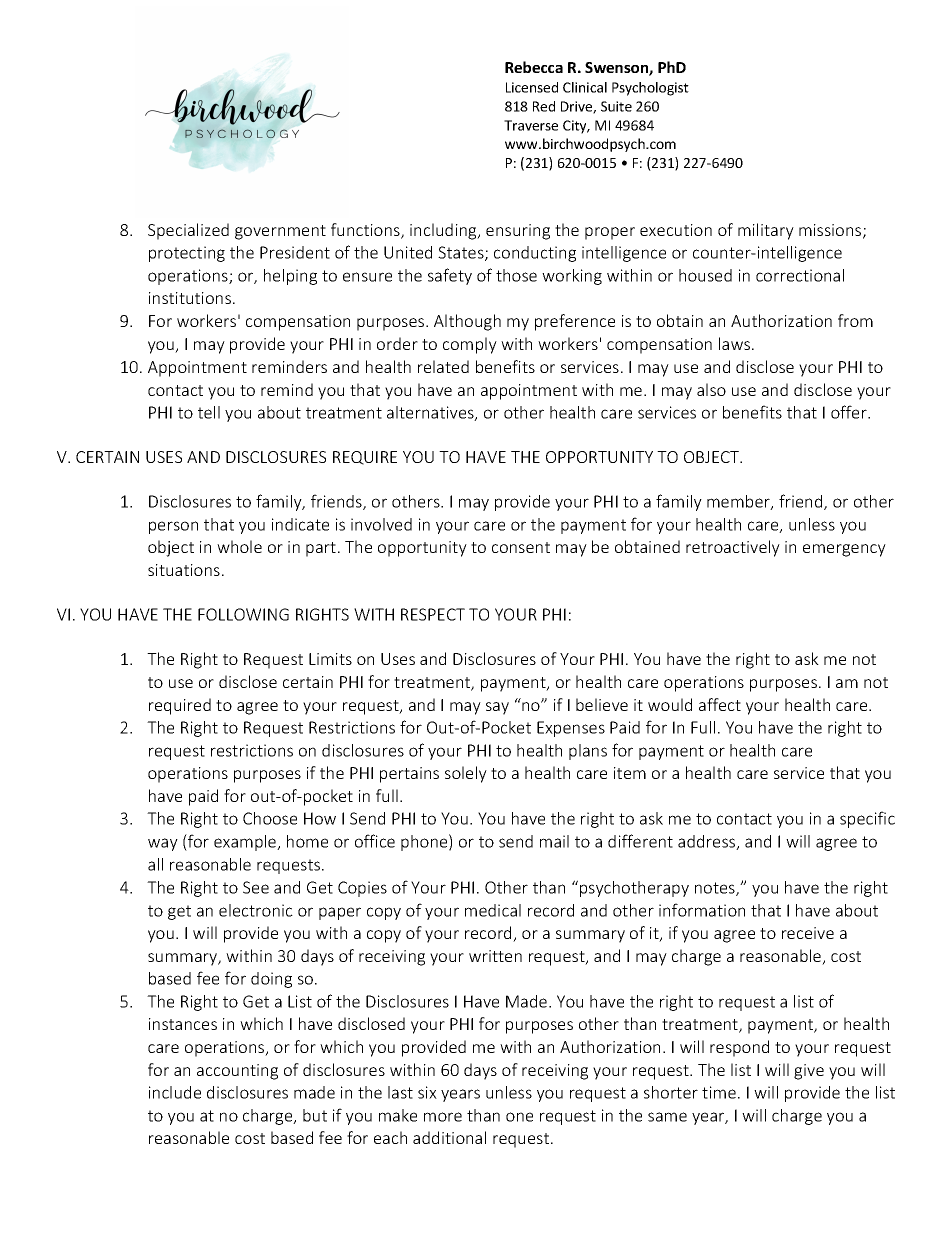 The image size is (952, 1233). Describe the element at coordinates (470, 345) in the document. I see `comply` at that location.
